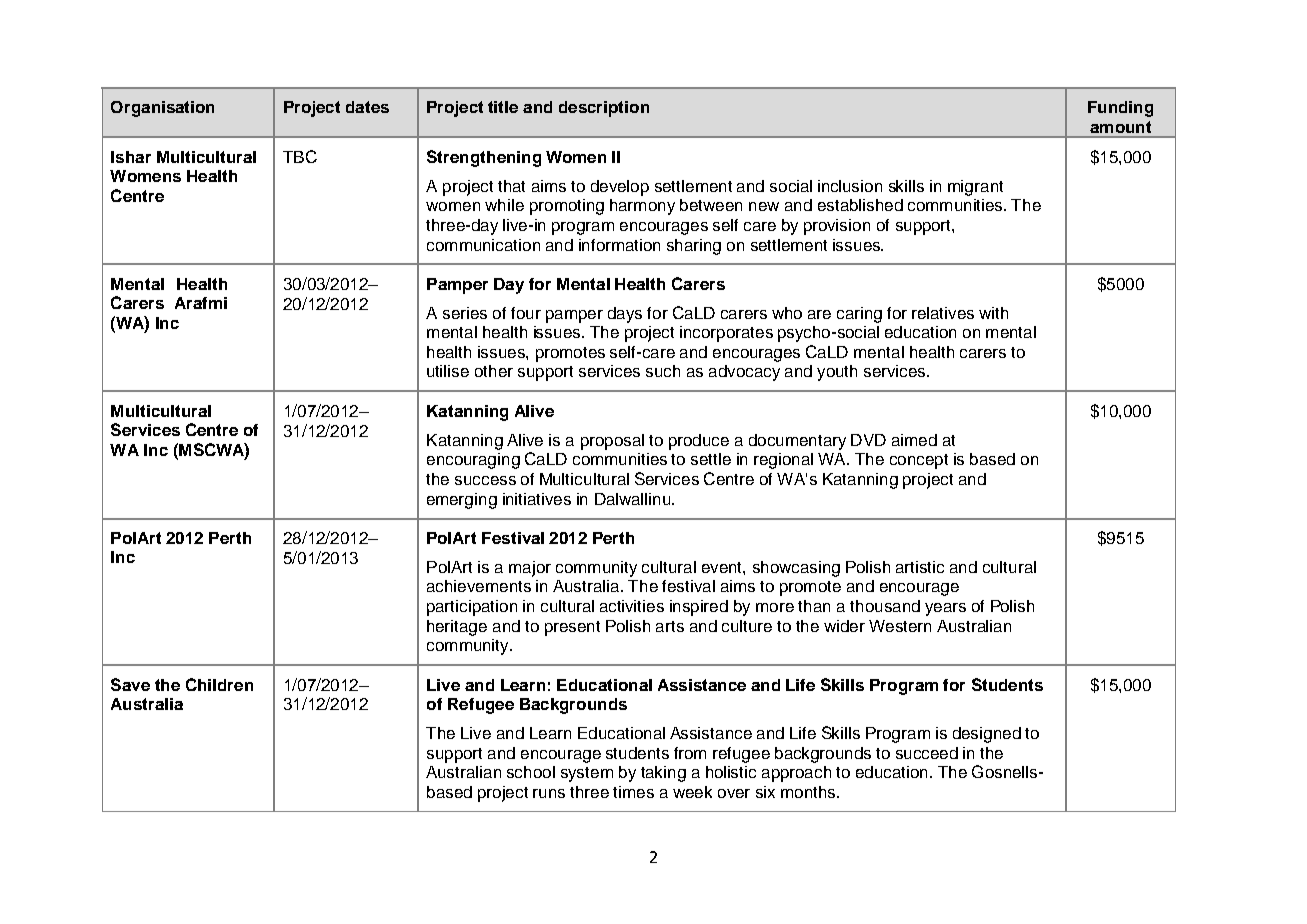  What do you see at coordinates (920, 567) in the page?
I see `artistic` at bounding box center [920, 567].
